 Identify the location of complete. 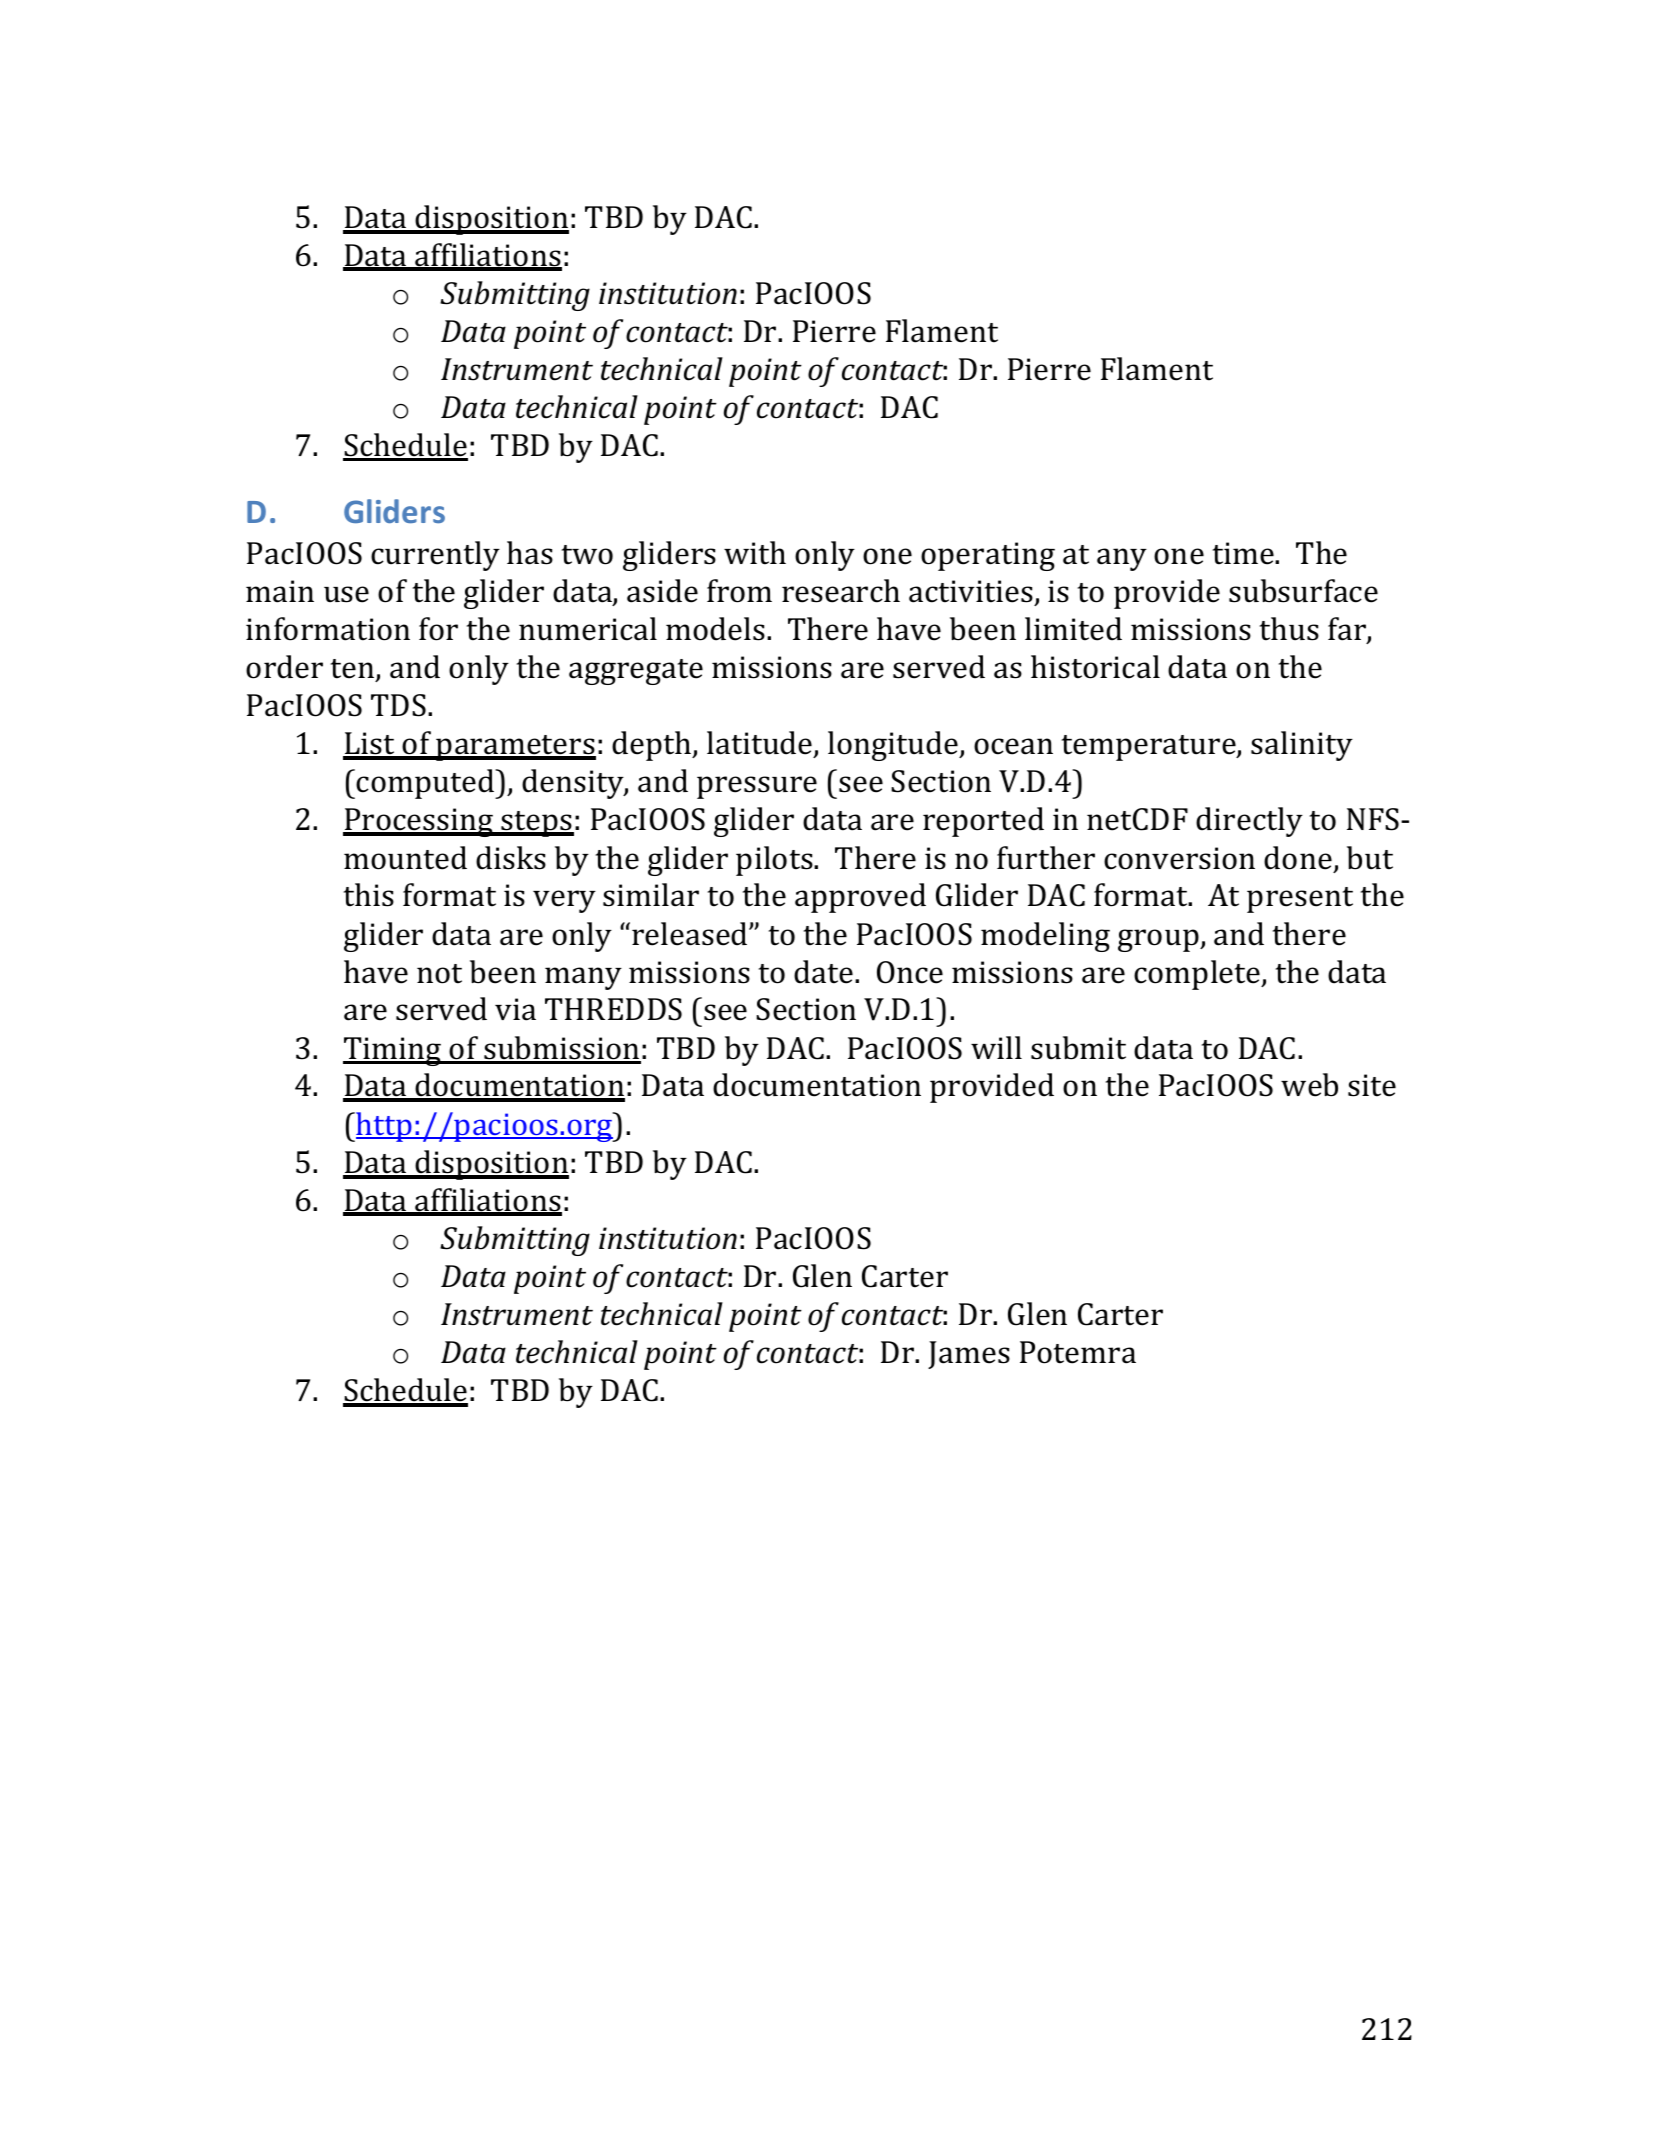
(1198, 975).
